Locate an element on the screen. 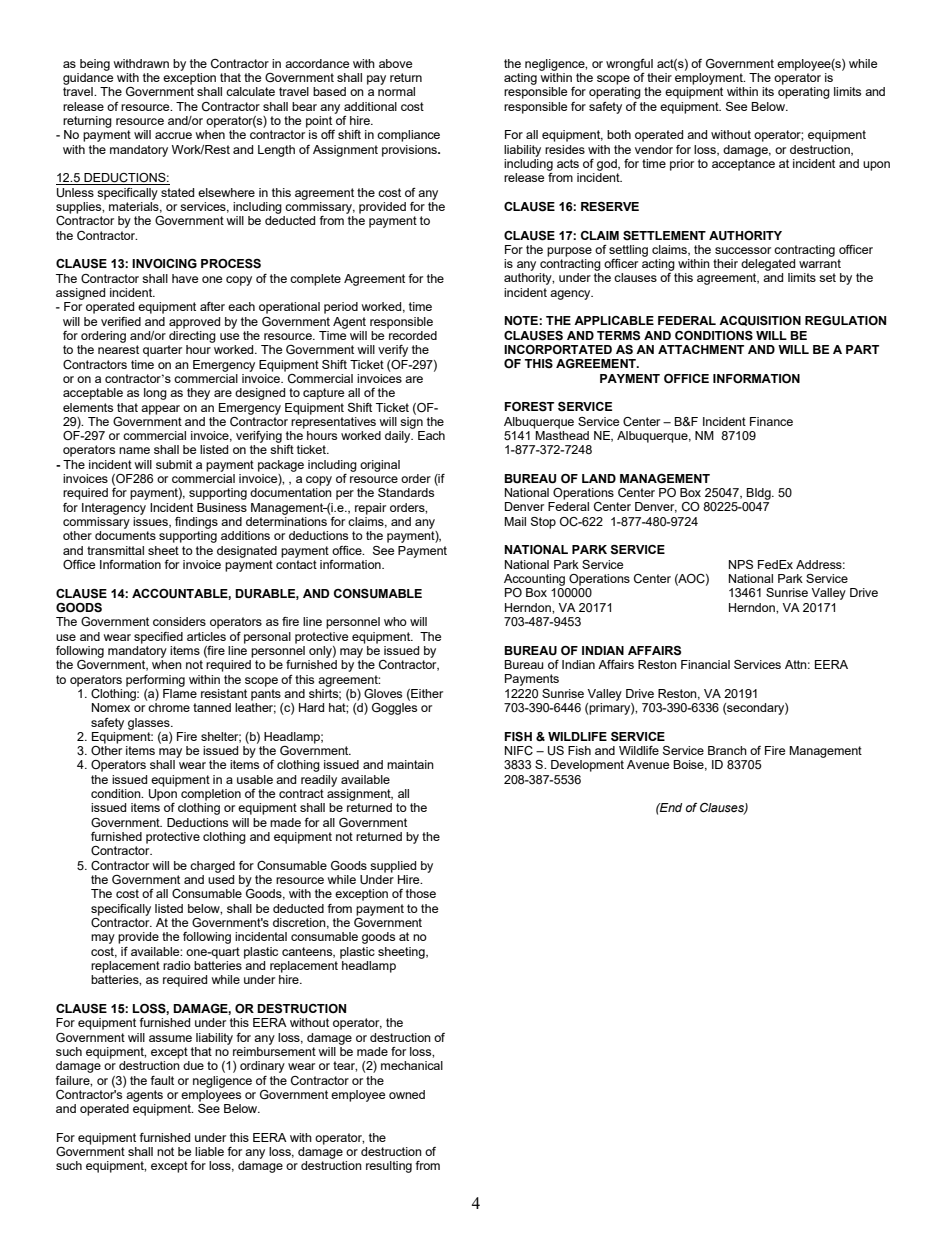 This screenshot has height=1233, width=952. employment is located at coordinates (710, 77).
